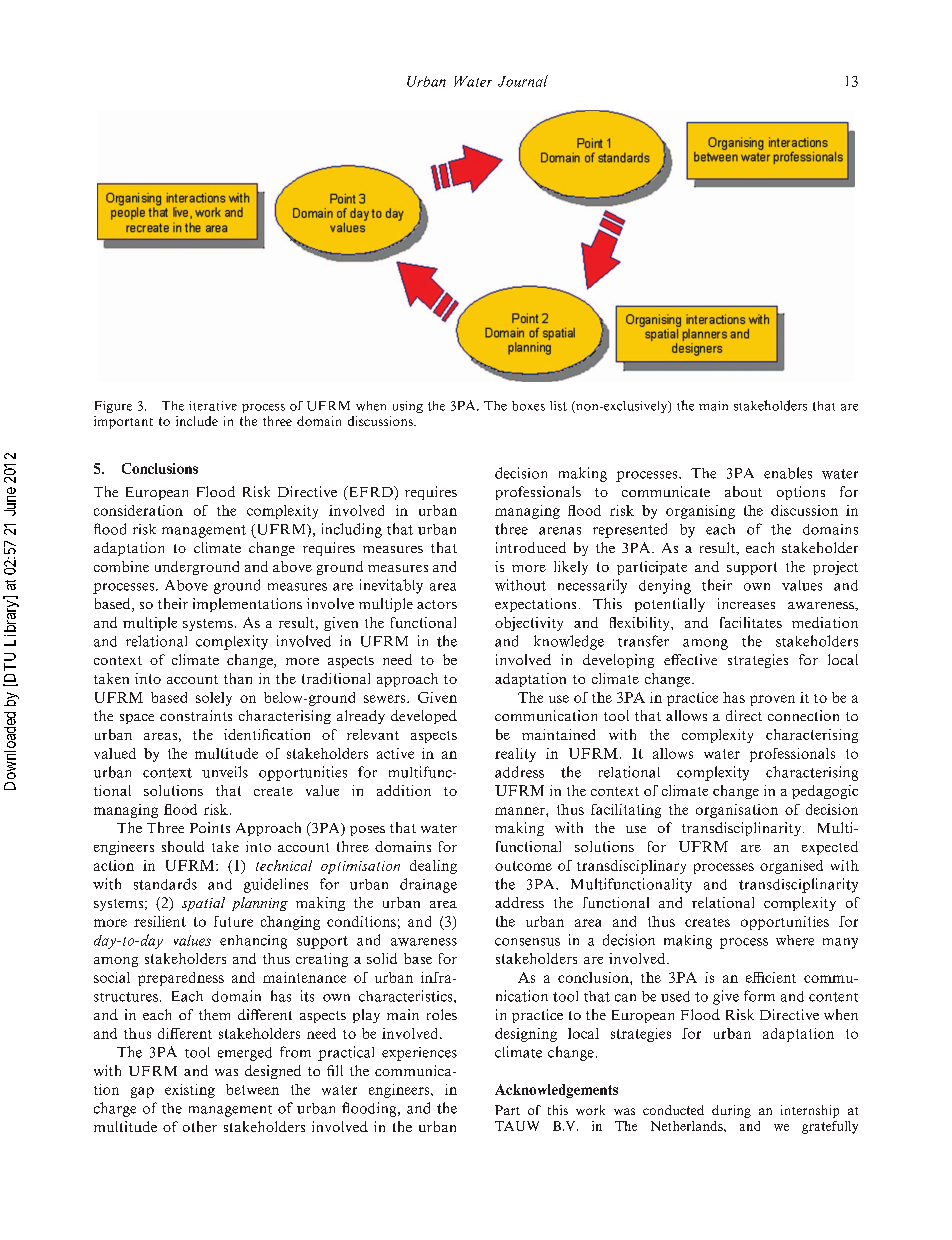 The height and width of the screenshot is (1240, 952). Describe the element at coordinates (528, 406) in the screenshot. I see `boxes` at that location.
